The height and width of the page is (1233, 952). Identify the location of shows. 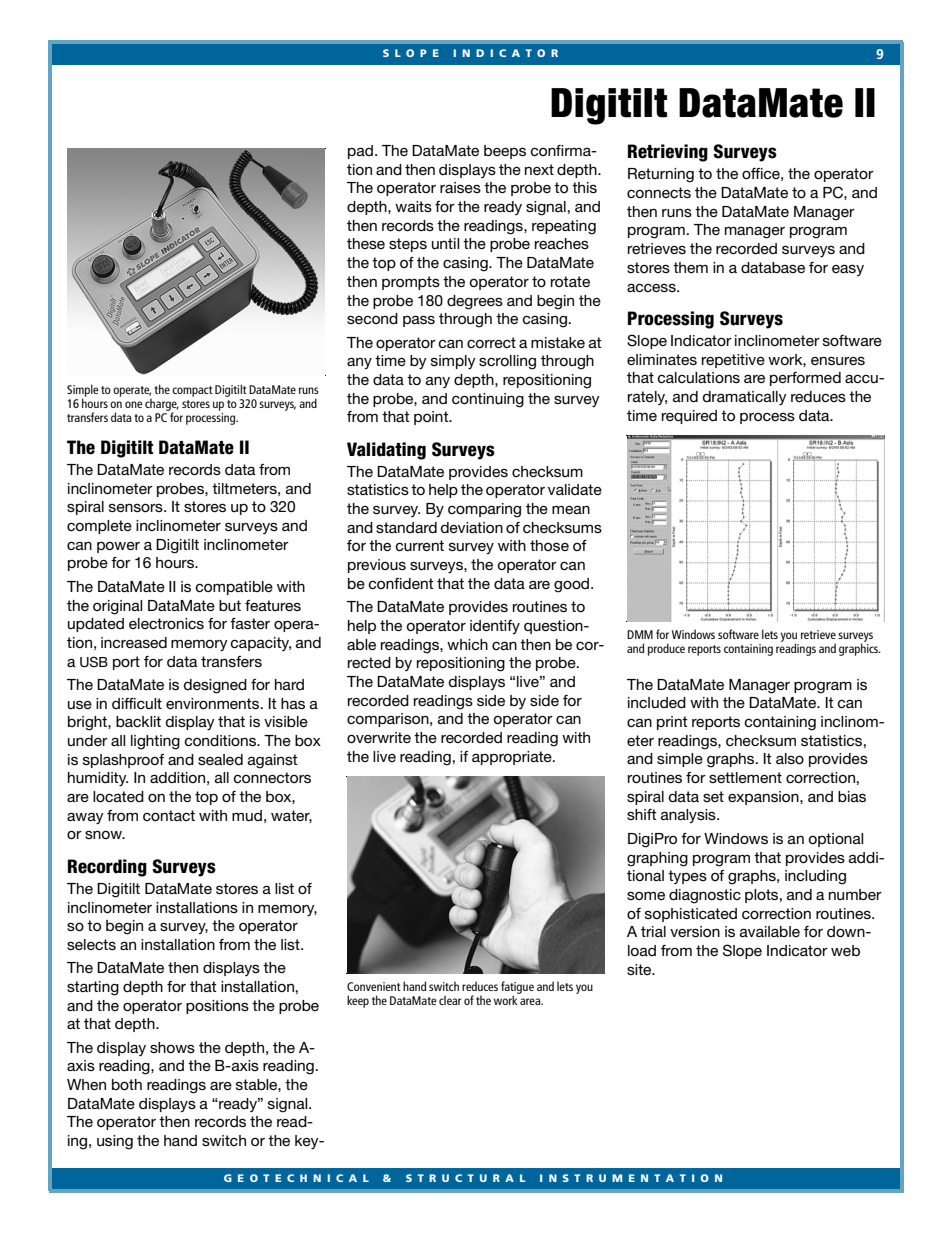
(172, 1047).
